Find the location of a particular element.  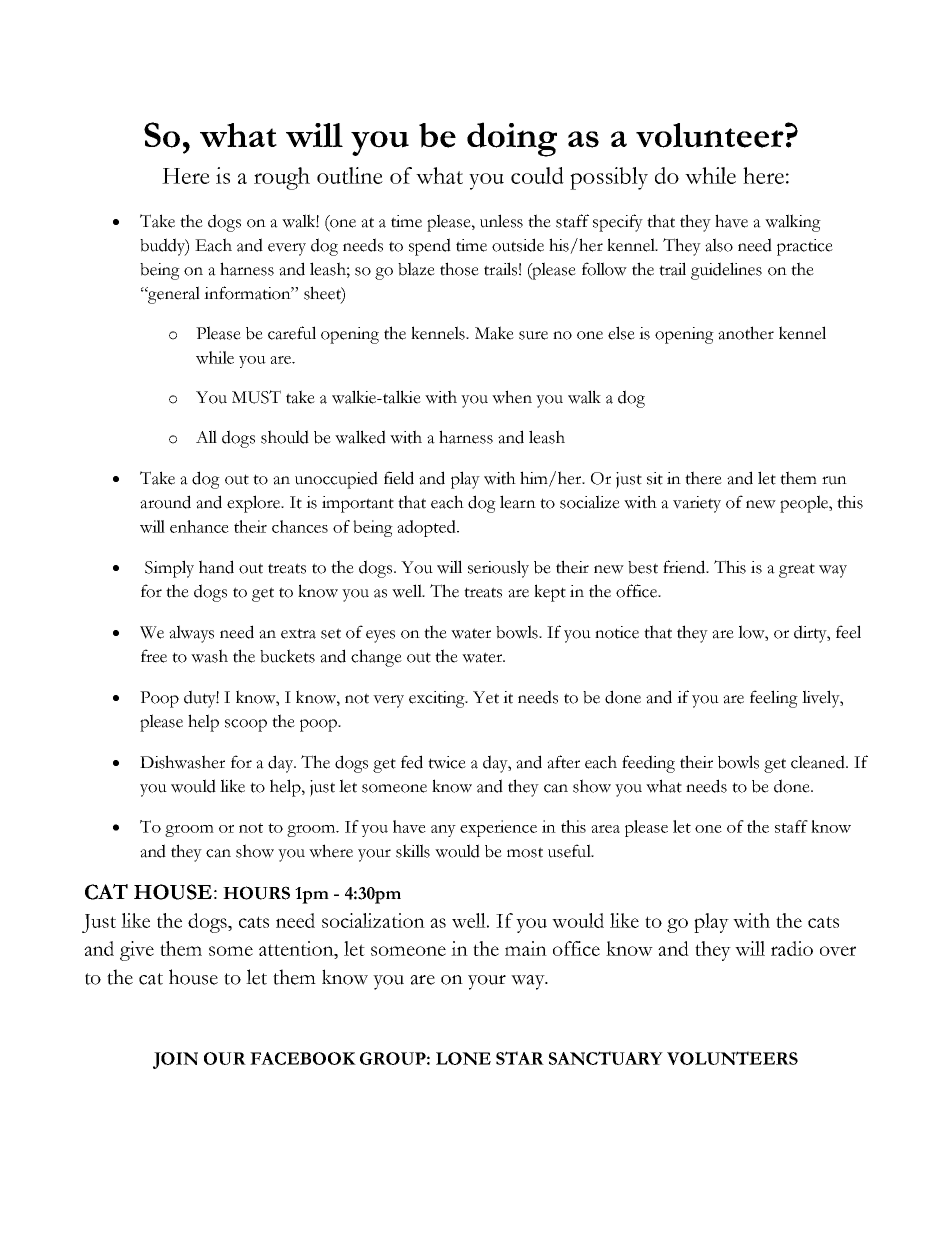

also is located at coordinates (719, 245).
